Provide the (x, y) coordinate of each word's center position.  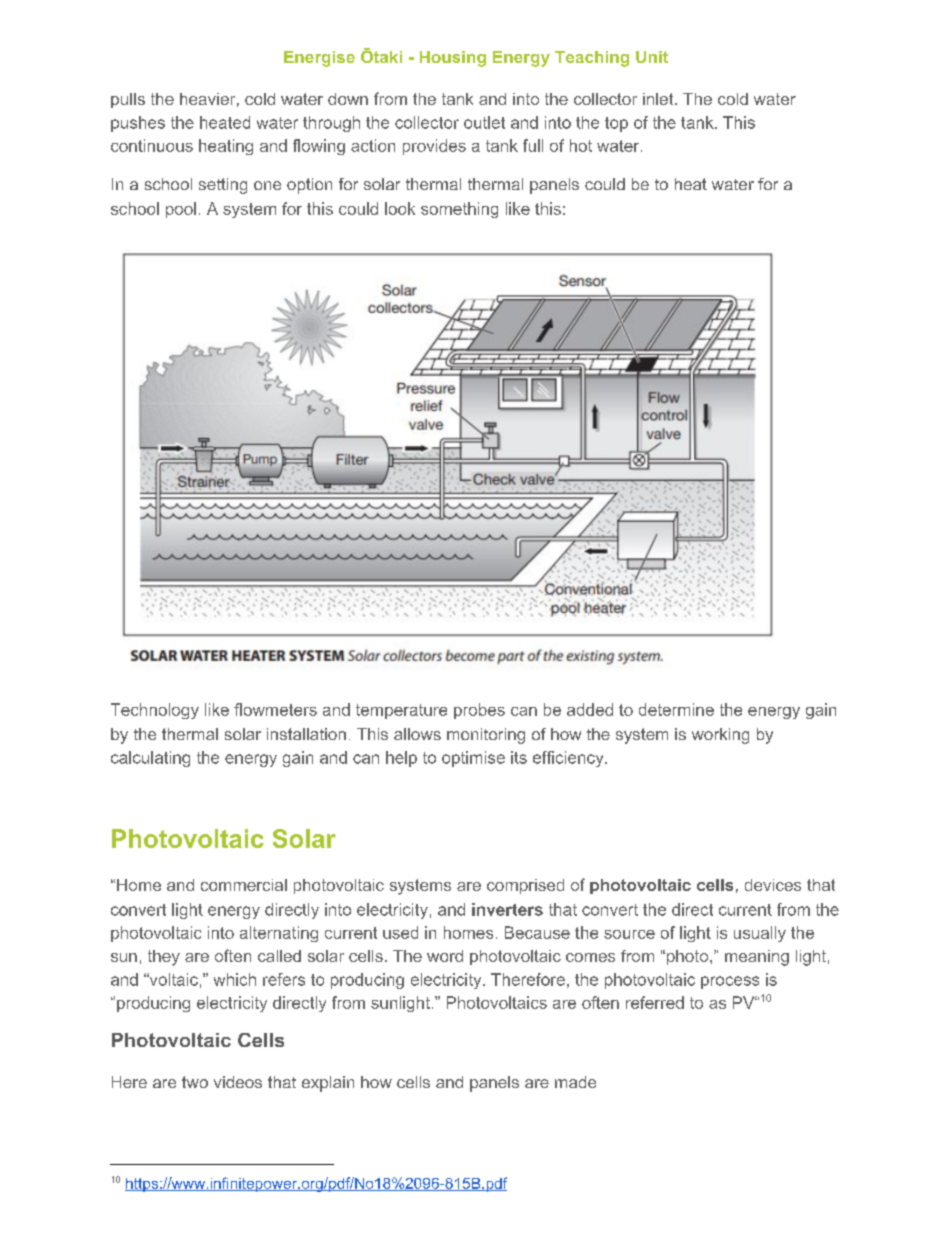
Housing (453, 59)
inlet (659, 99)
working (720, 736)
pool (181, 210)
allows (417, 734)
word (445, 956)
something (459, 210)
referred (655, 1002)
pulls (128, 100)
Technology (155, 711)
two (195, 1082)
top (616, 124)
